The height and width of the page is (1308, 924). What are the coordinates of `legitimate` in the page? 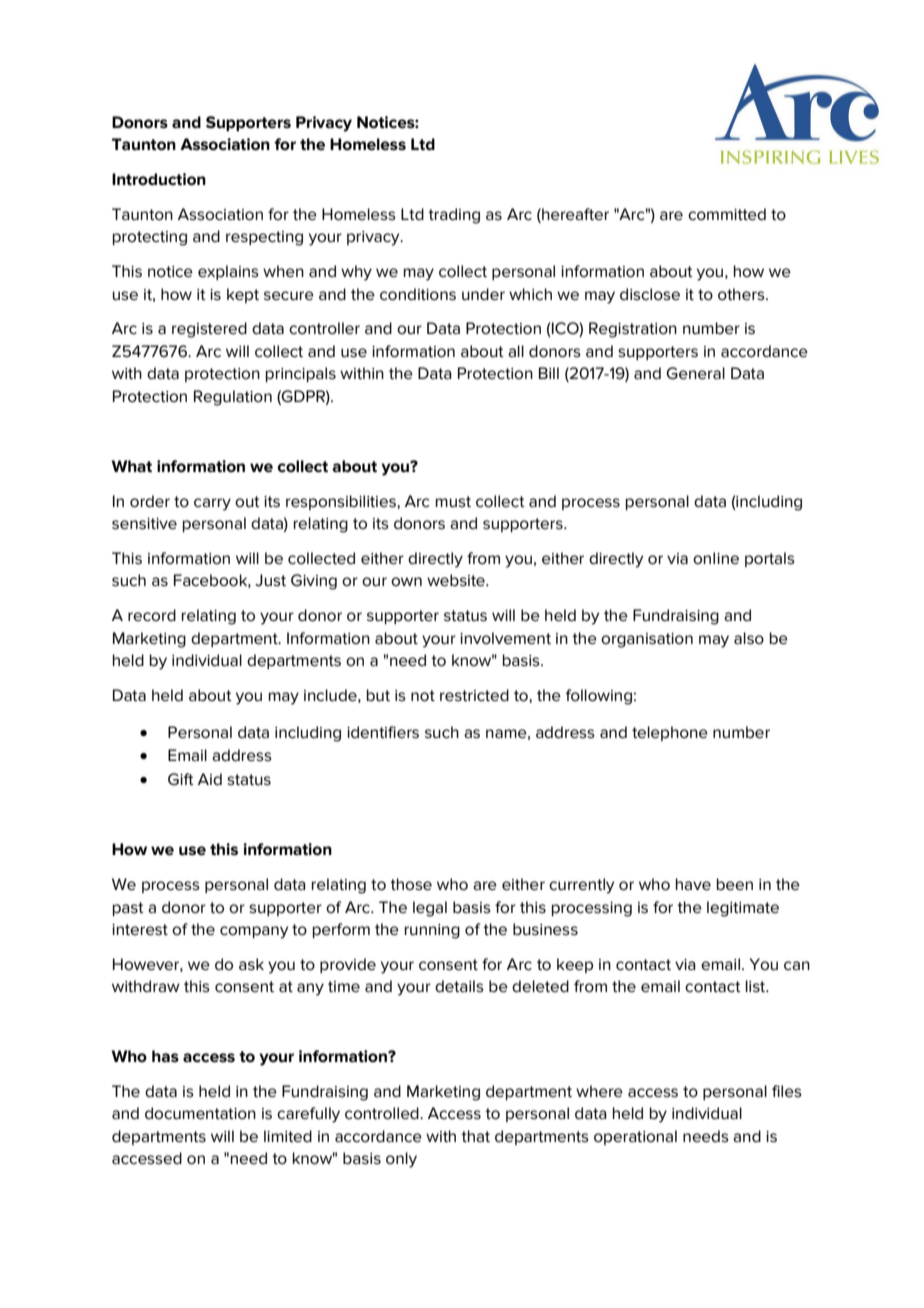 It's located at (743, 909).
